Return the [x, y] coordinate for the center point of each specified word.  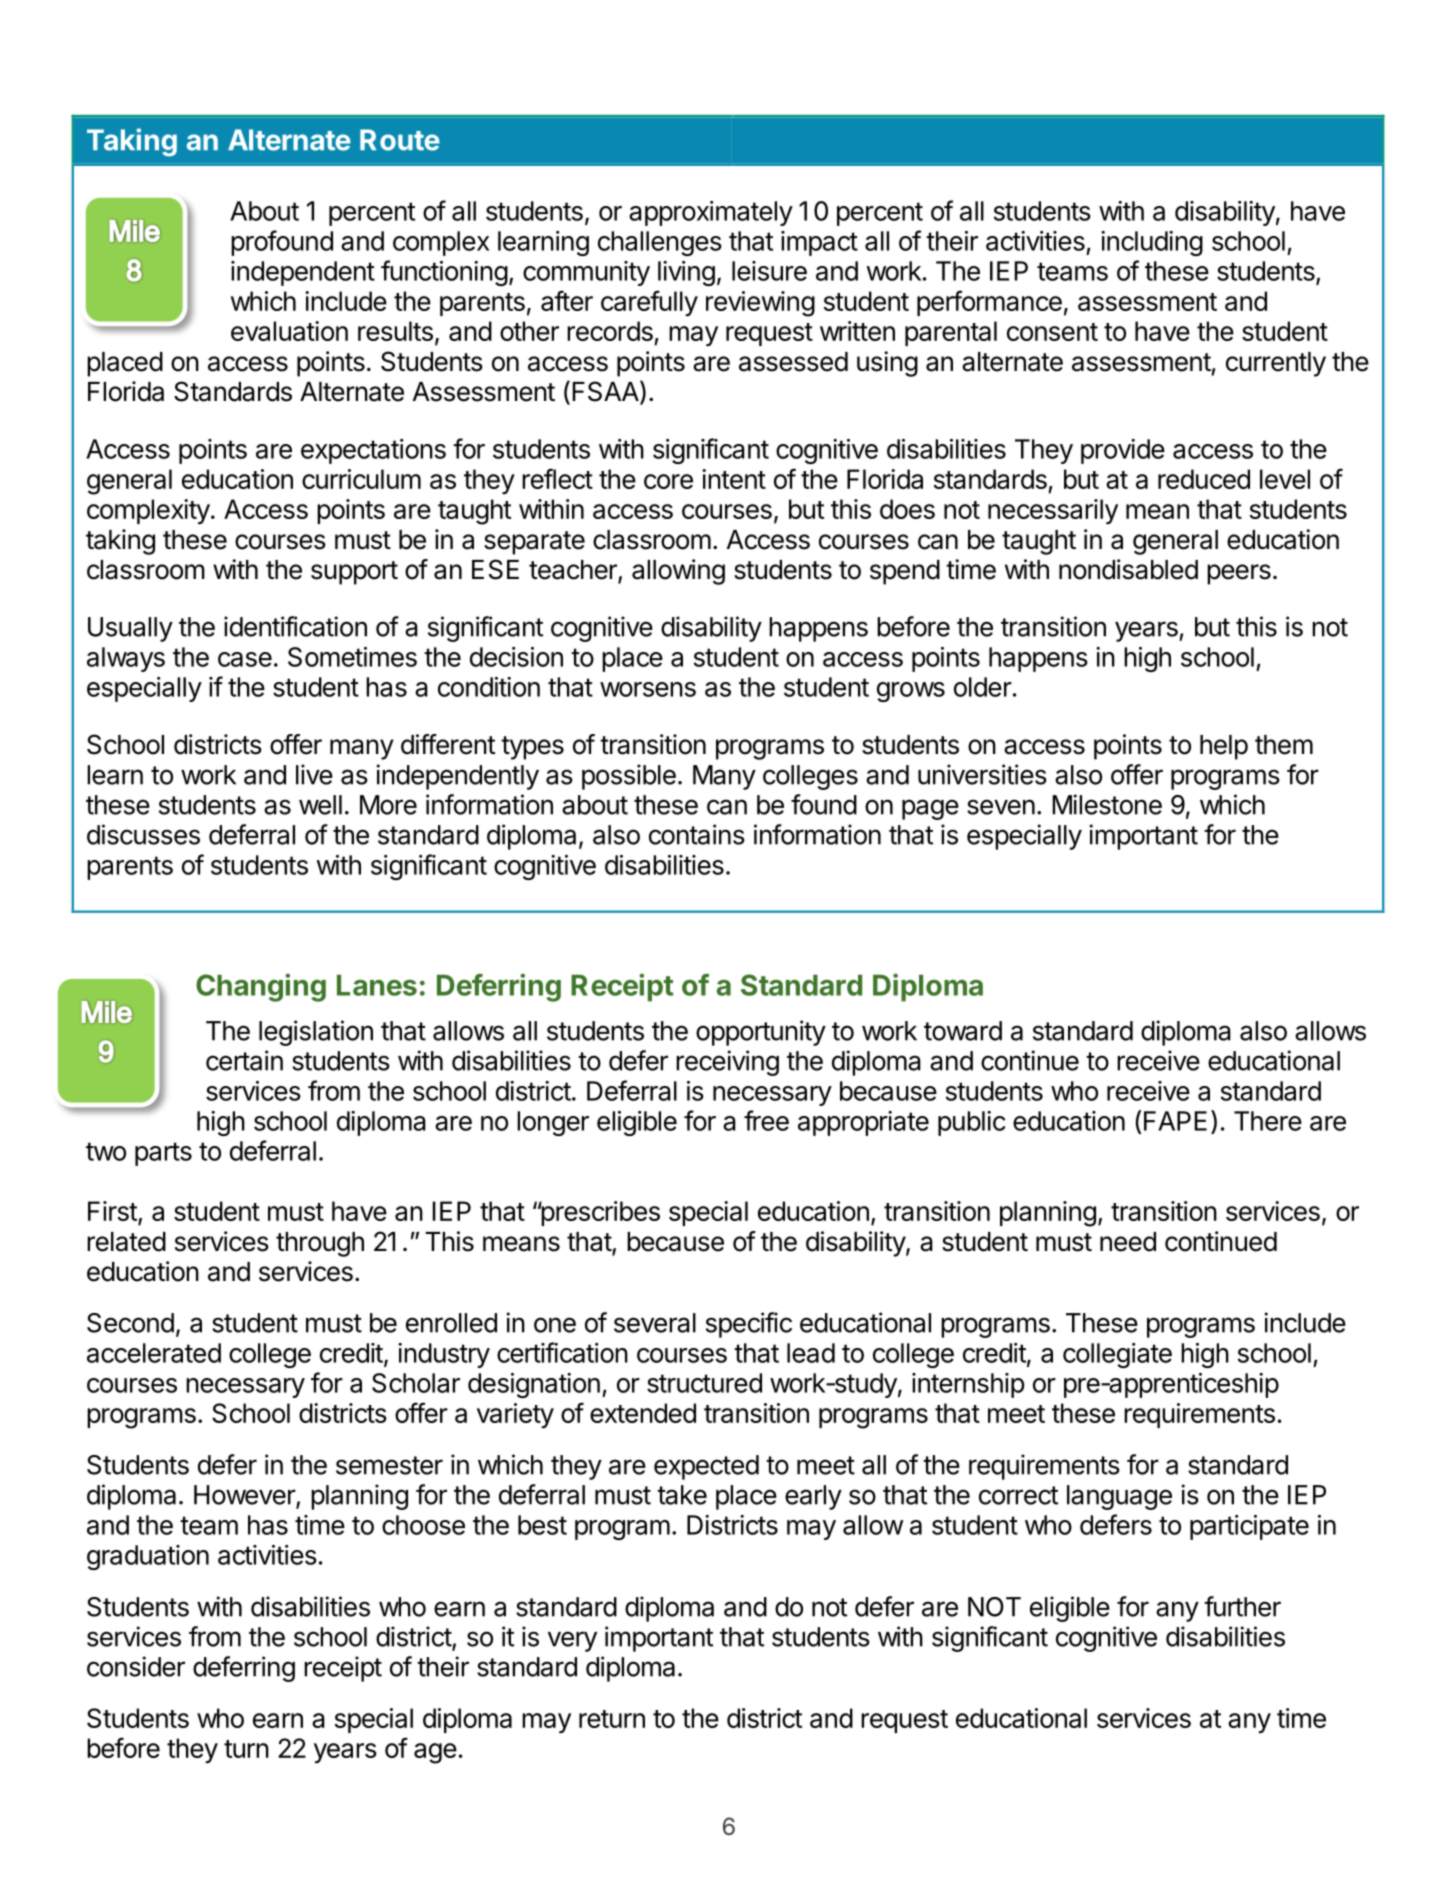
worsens [648, 689]
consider [136, 1666]
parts [163, 1154]
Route [400, 140]
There [1268, 1121]
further [1242, 1606]
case [245, 659]
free [766, 1120]
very [572, 1641]
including [1152, 243]
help [1224, 747]
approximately [711, 213]
